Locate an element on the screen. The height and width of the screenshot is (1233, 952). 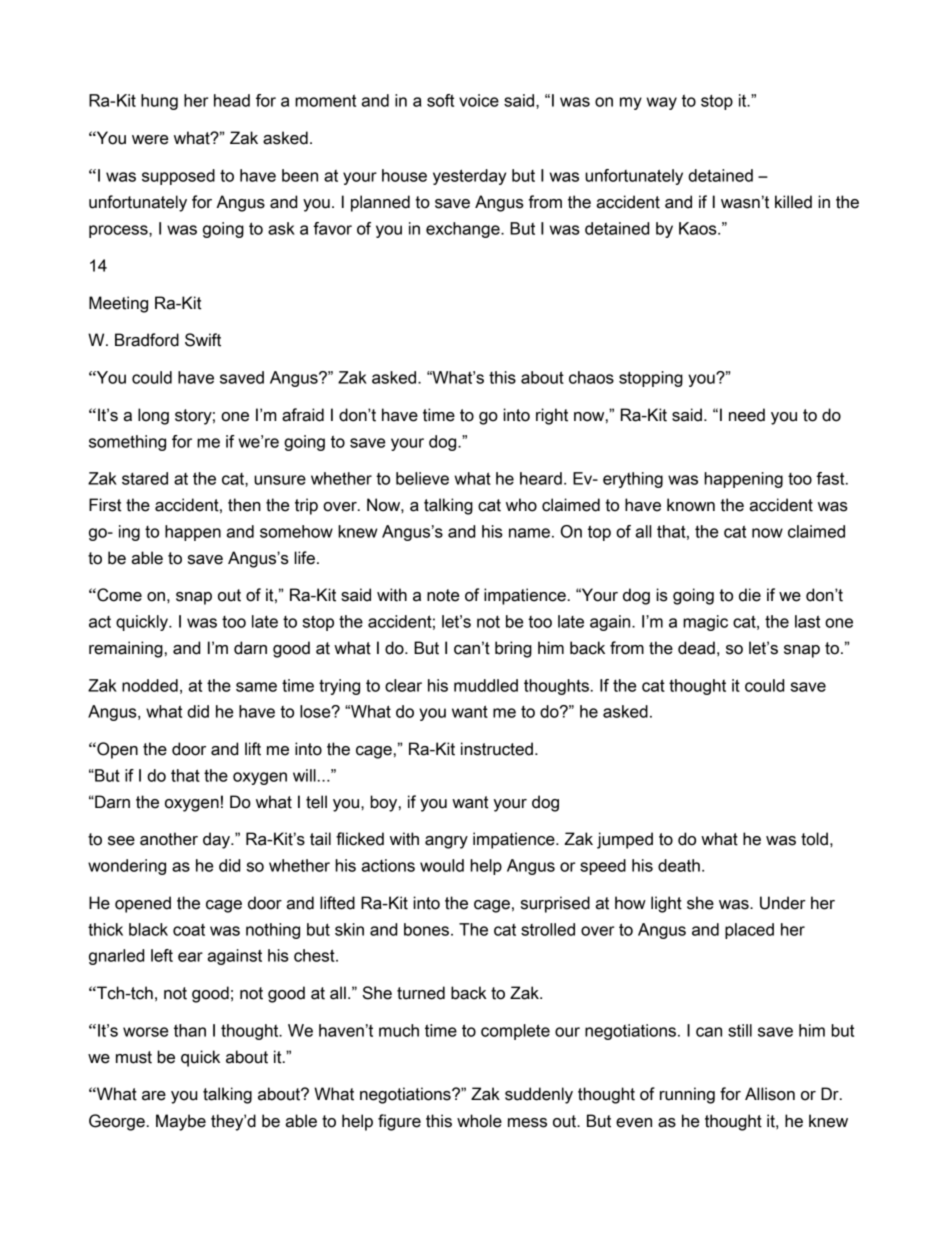
angry is located at coordinates (446, 842).
